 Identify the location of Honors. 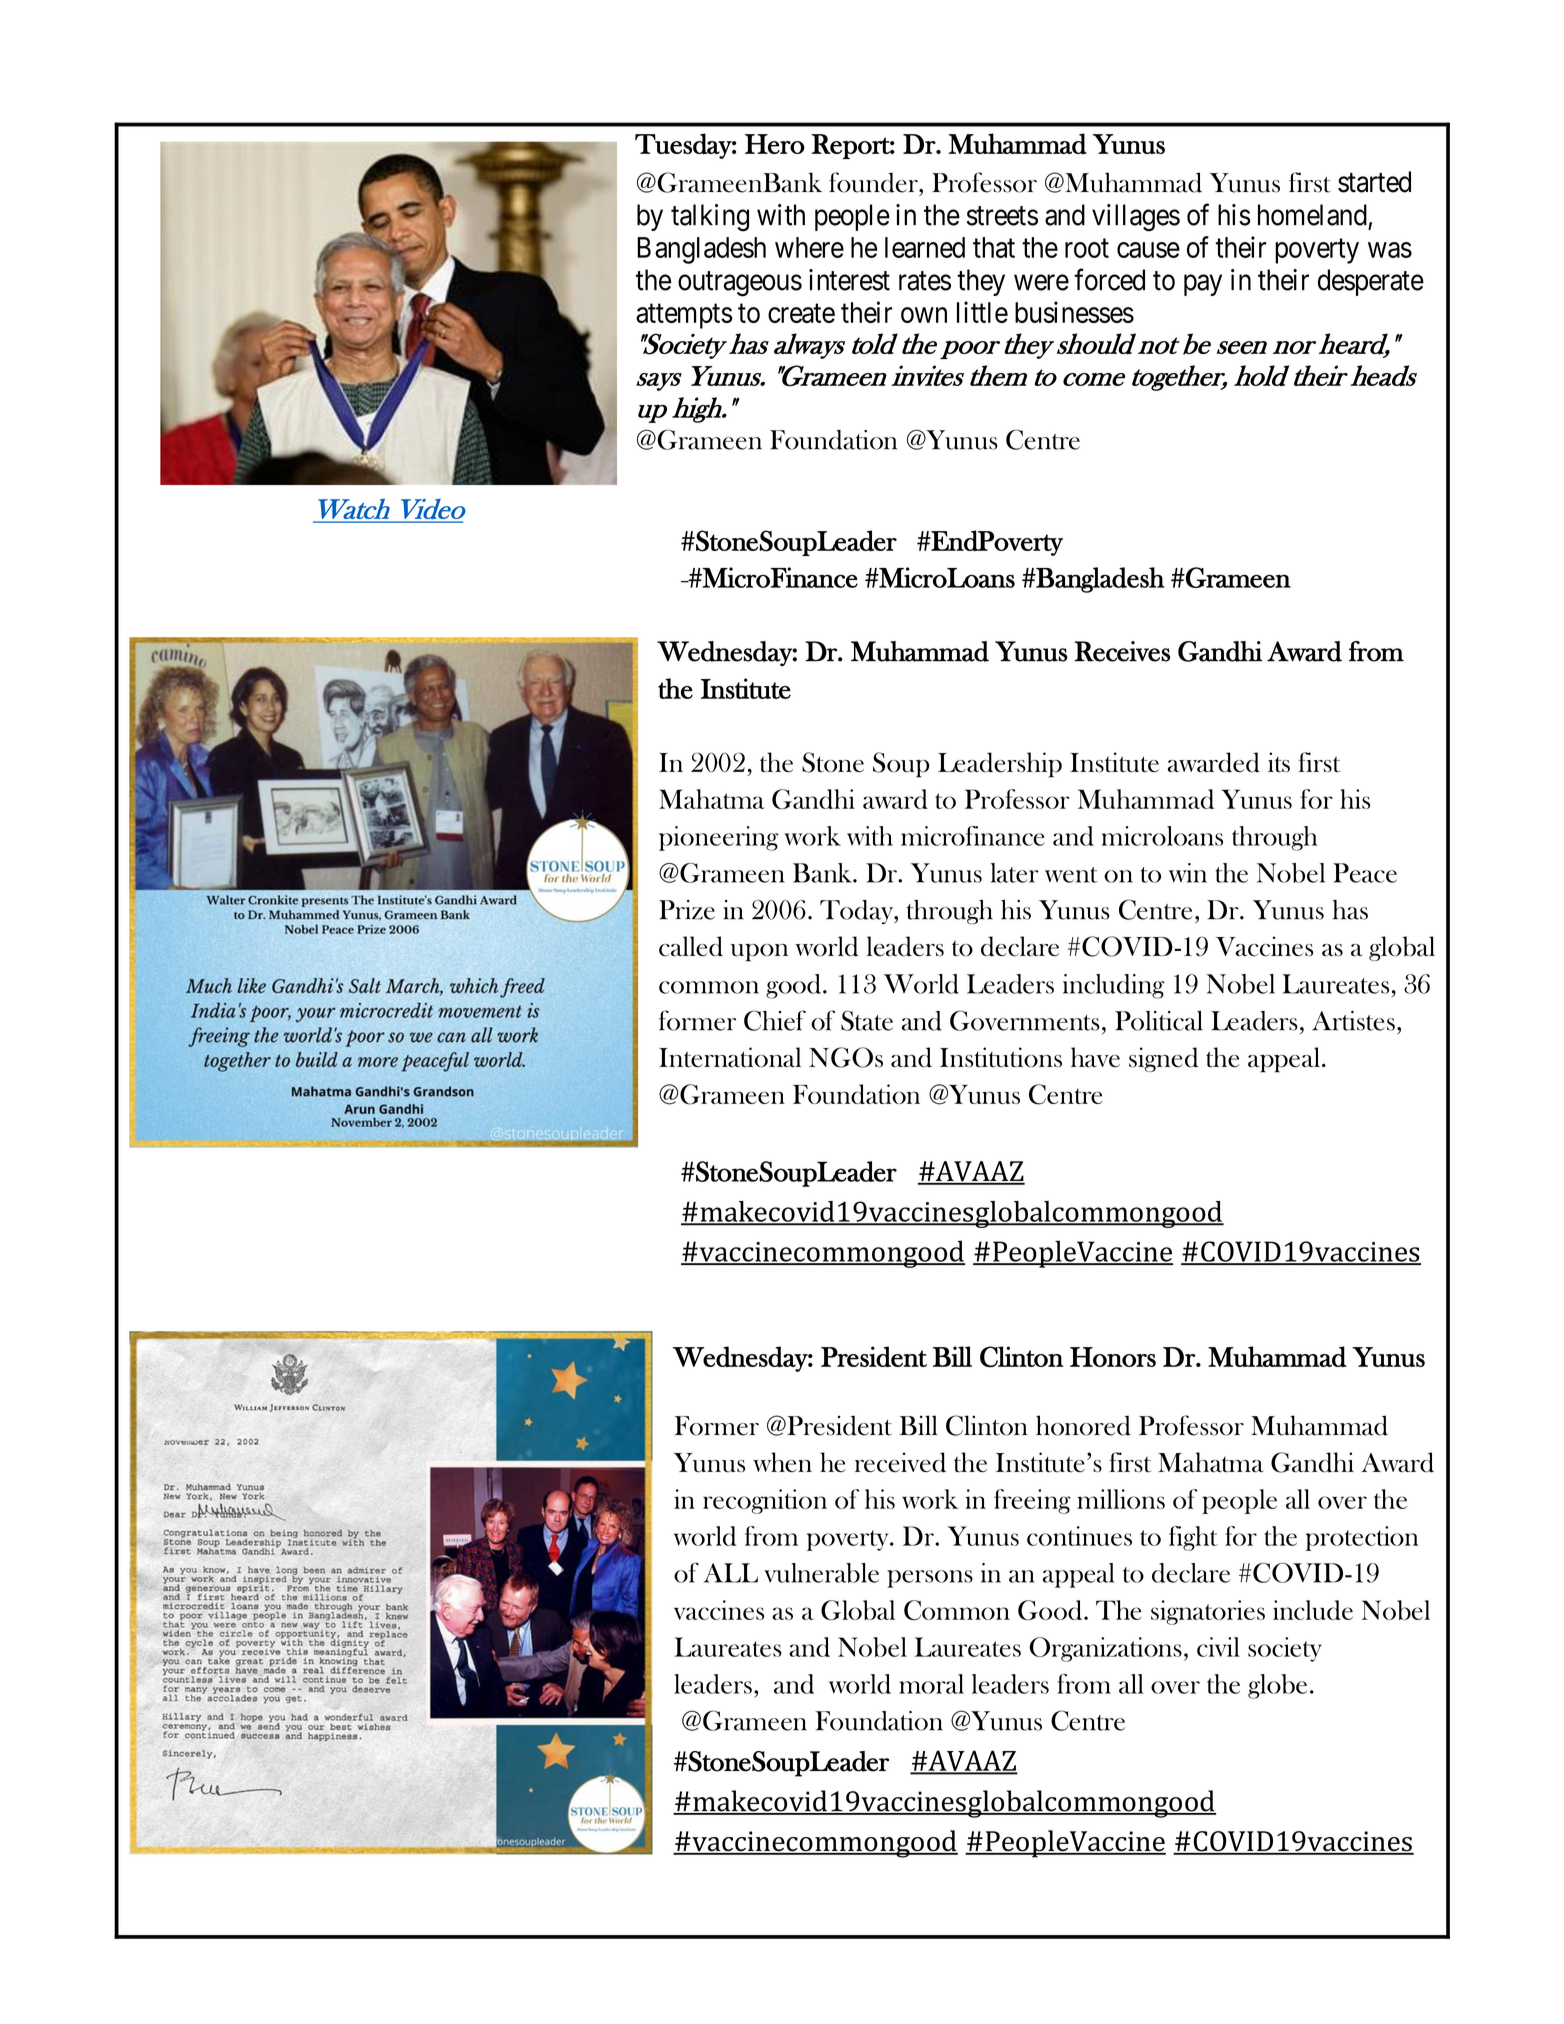
(1113, 1357).
